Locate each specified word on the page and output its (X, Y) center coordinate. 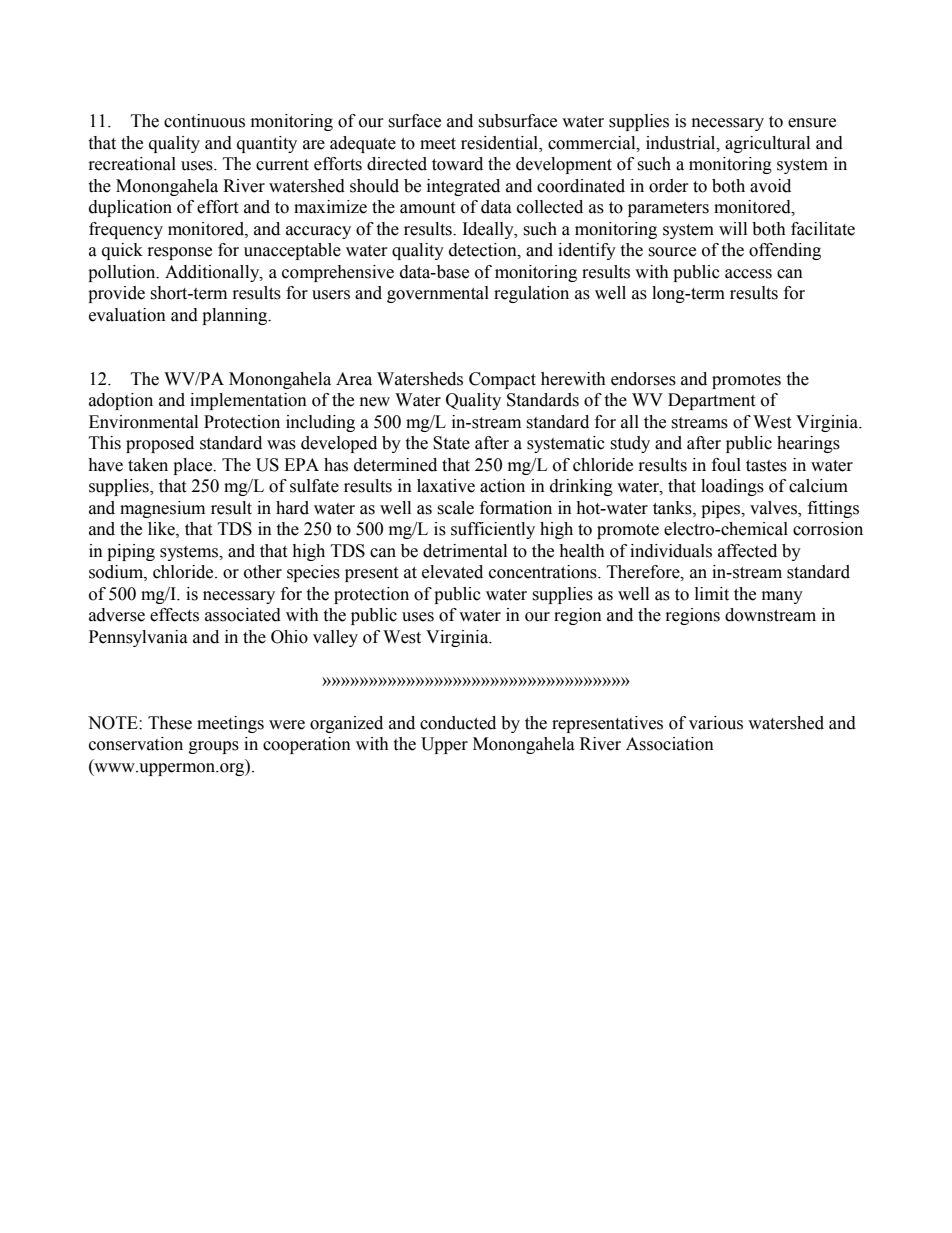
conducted (458, 723)
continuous (204, 121)
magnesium (162, 509)
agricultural (767, 144)
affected (747, 551)
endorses (643, 379)
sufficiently (493, 530)
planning (236, 316)
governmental (438, 294)
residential (501, 143)
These (170, 723)
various (716, 723)
